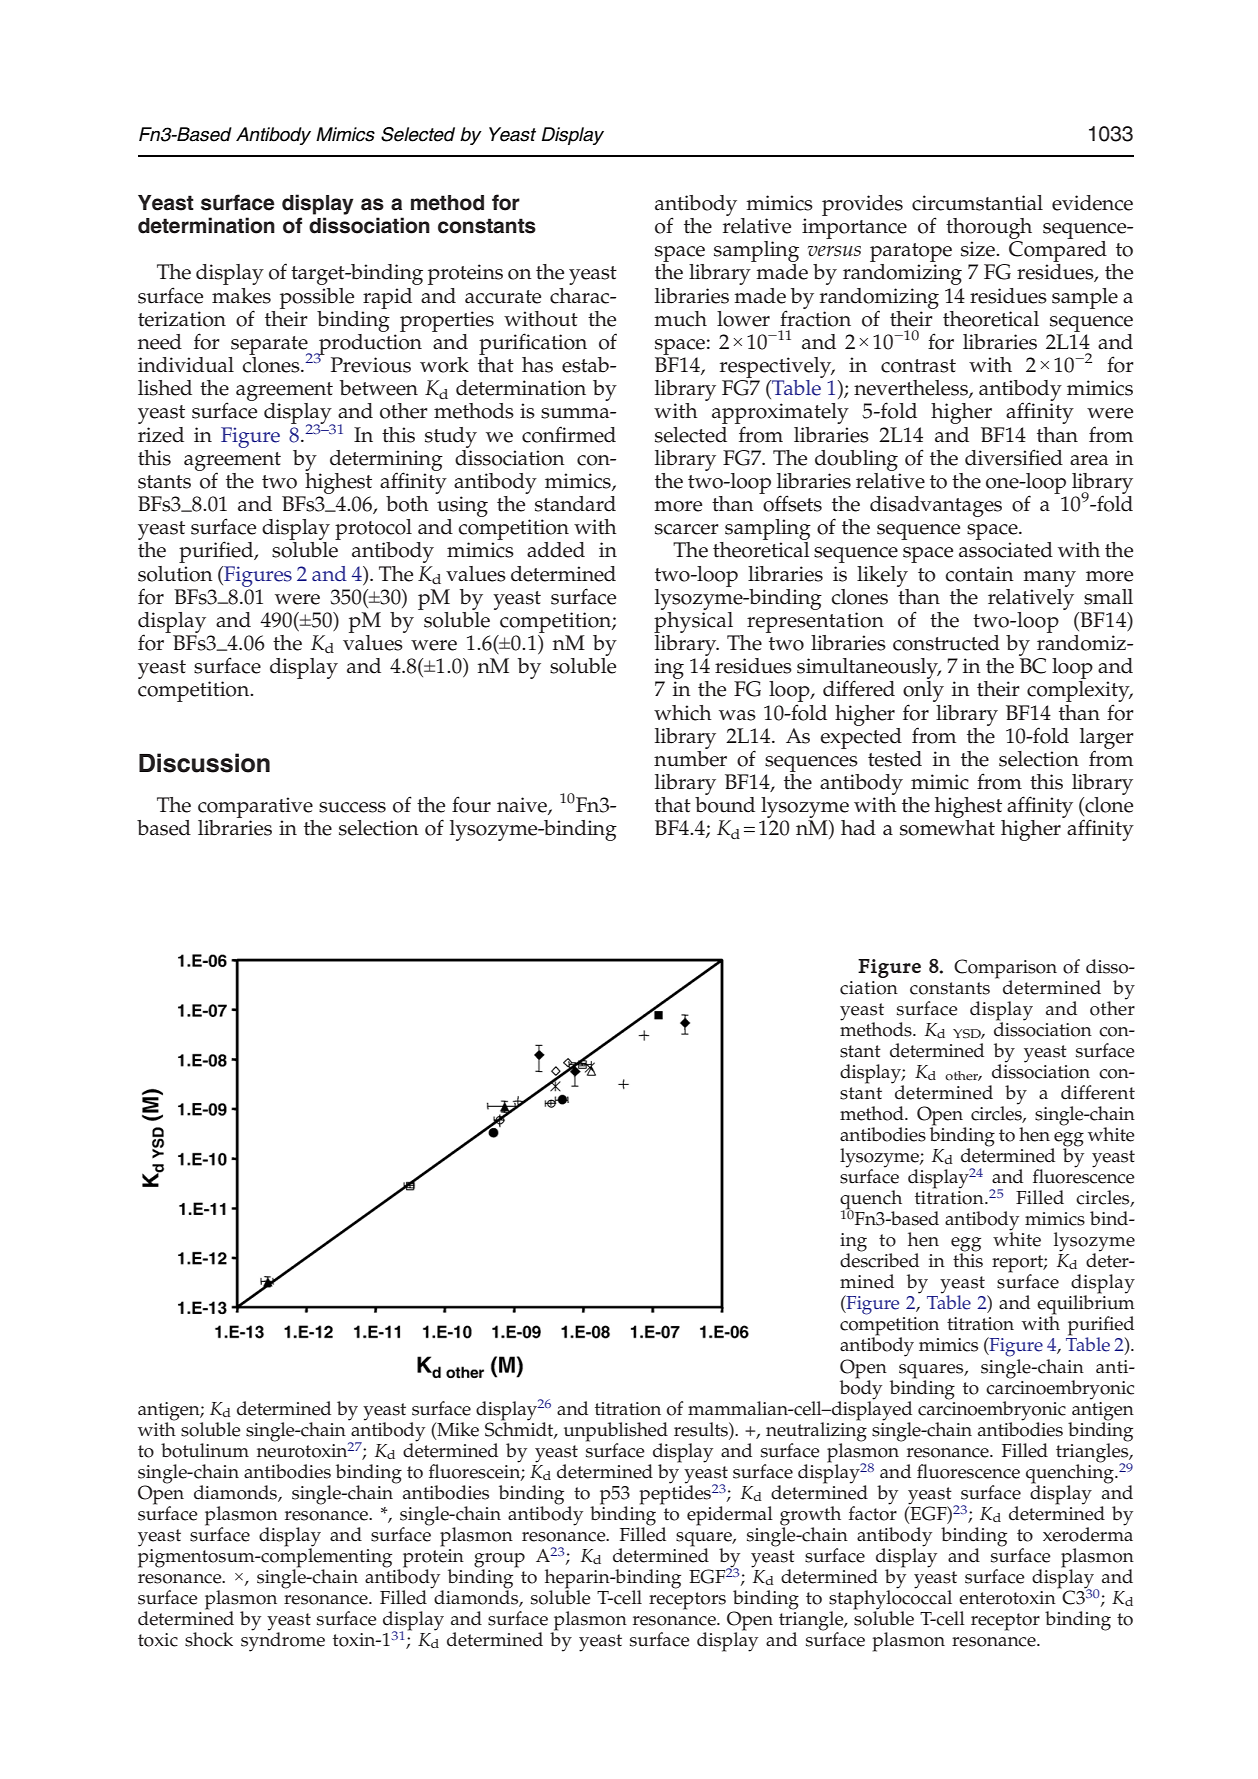  I want to click on group, so click(499, 1561).
